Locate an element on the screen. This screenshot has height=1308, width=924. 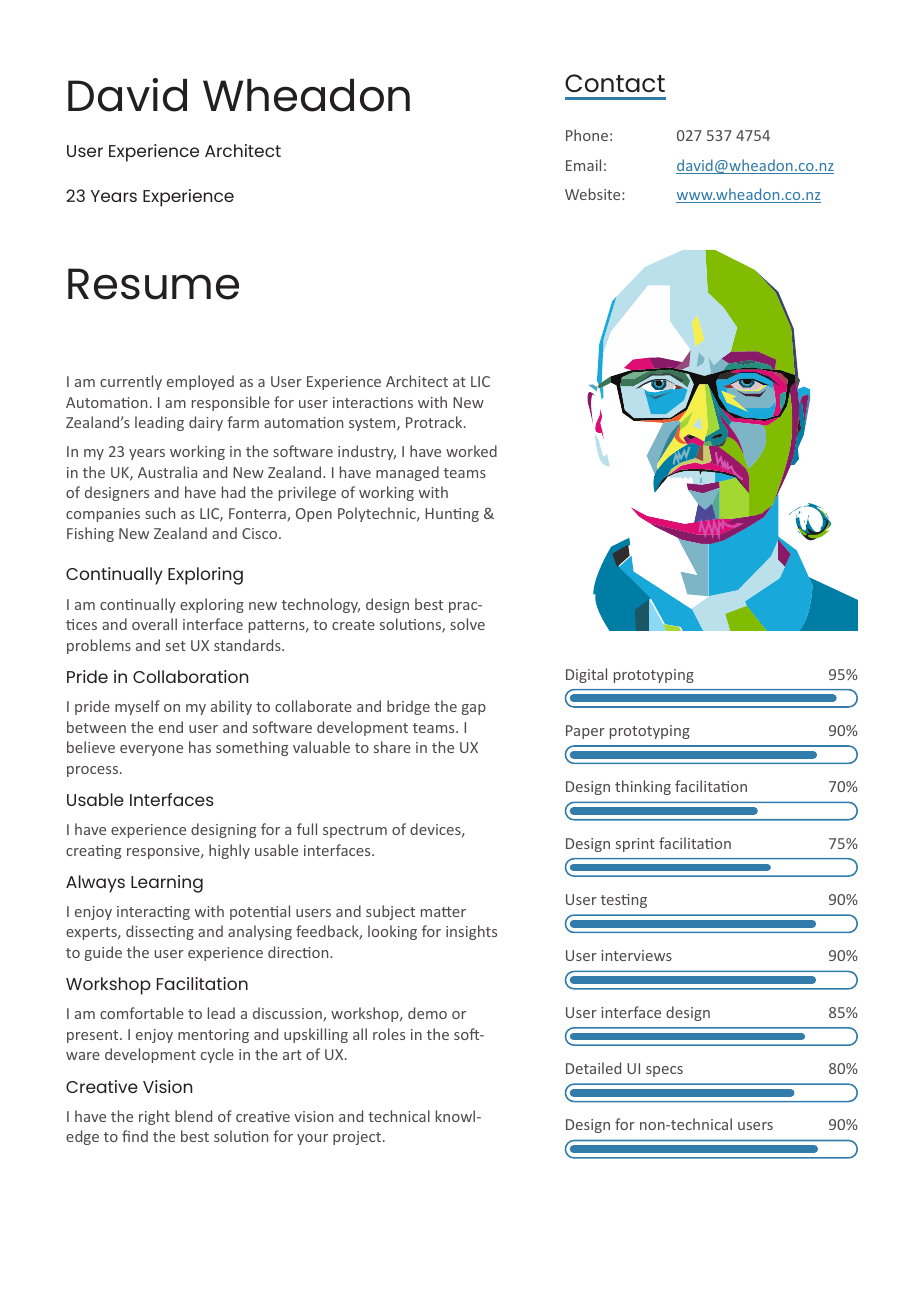
interactions is located at coordinates (373, 402).
